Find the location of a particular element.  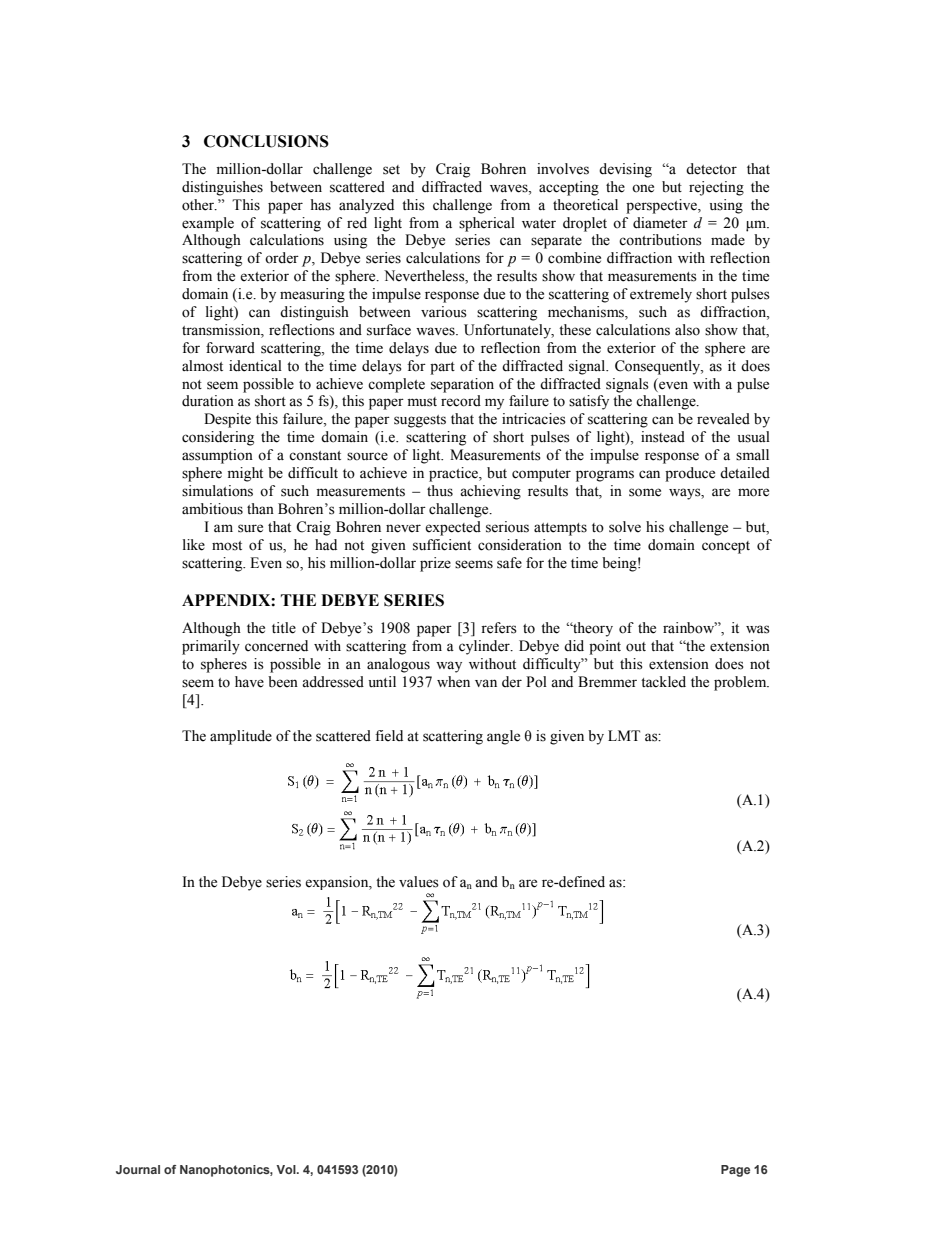

set is located at coordinates (391, 170).
